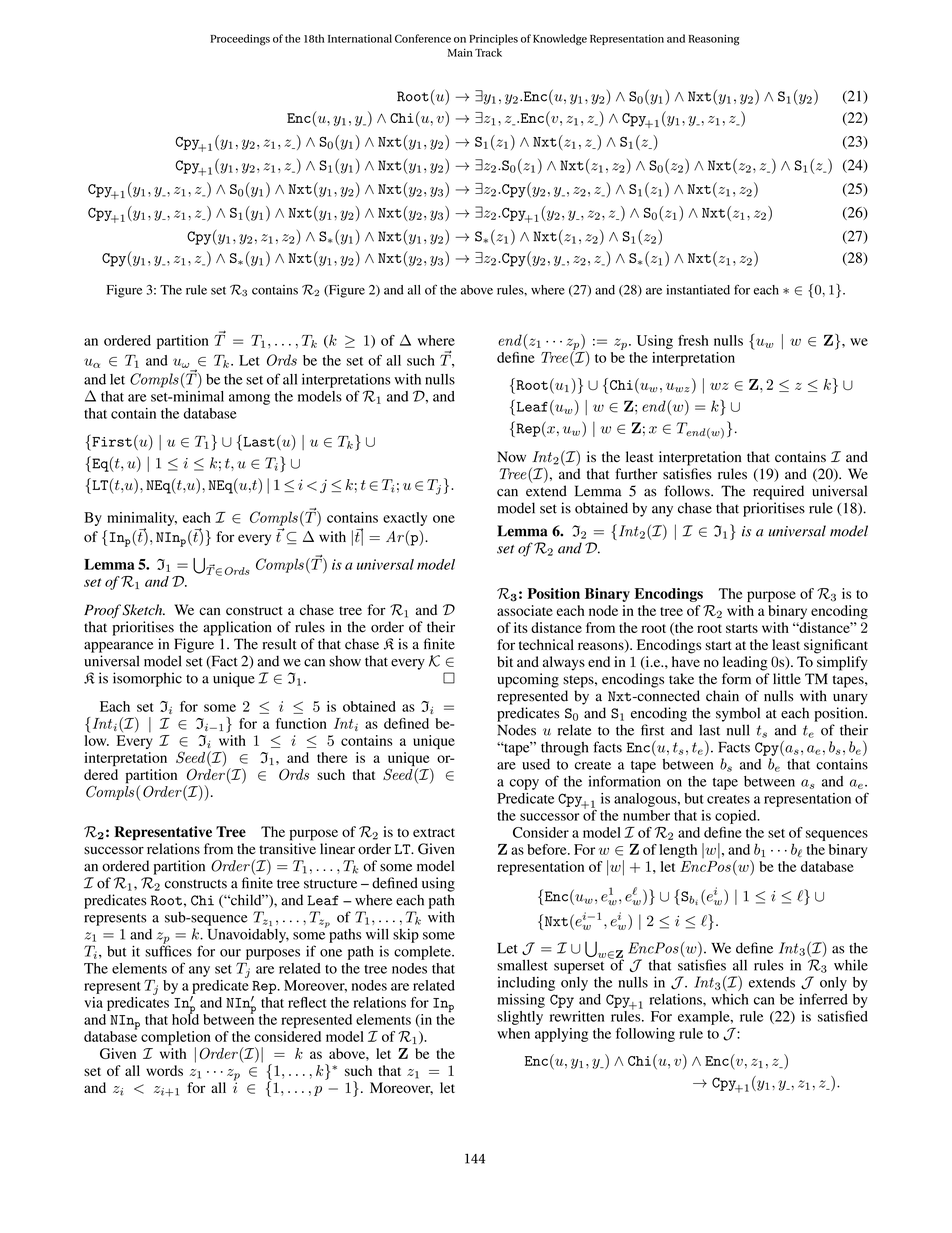  What do you see at coordinates (787, 678) in the screenshot?
I see `little` at bounding box center [787, 678].
